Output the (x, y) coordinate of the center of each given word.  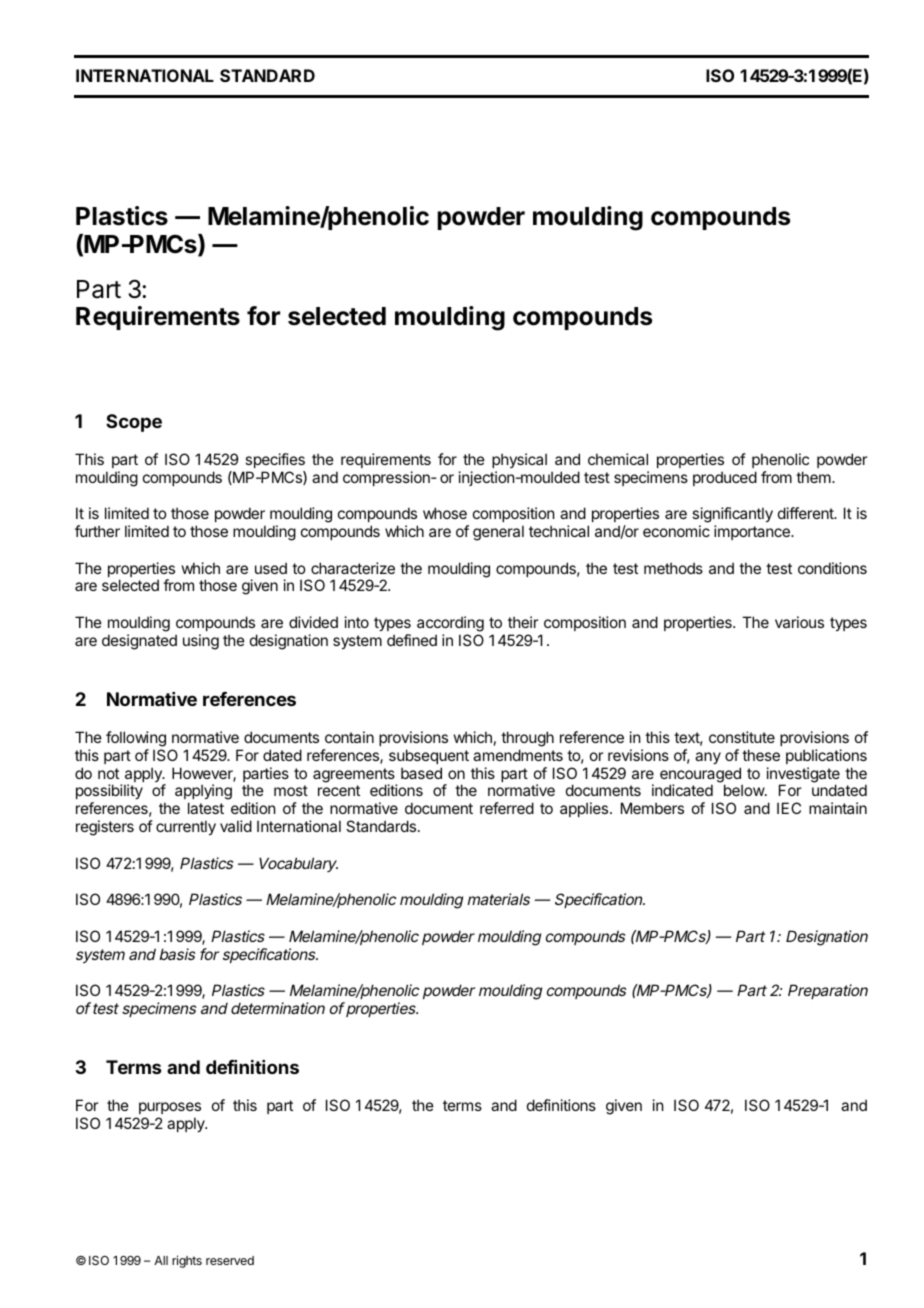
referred (507, 808)
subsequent (429, 756)
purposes (170, 1108)
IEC (789, 808)
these (761, 755)
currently (186, 827)
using (201, 642)
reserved (230, 1260)
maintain (838, 808)
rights (187, 1261)
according (450, 624)
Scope (134, 423)
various (799, 622)
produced (725, 478)
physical (519, 460)
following (136, 739)
